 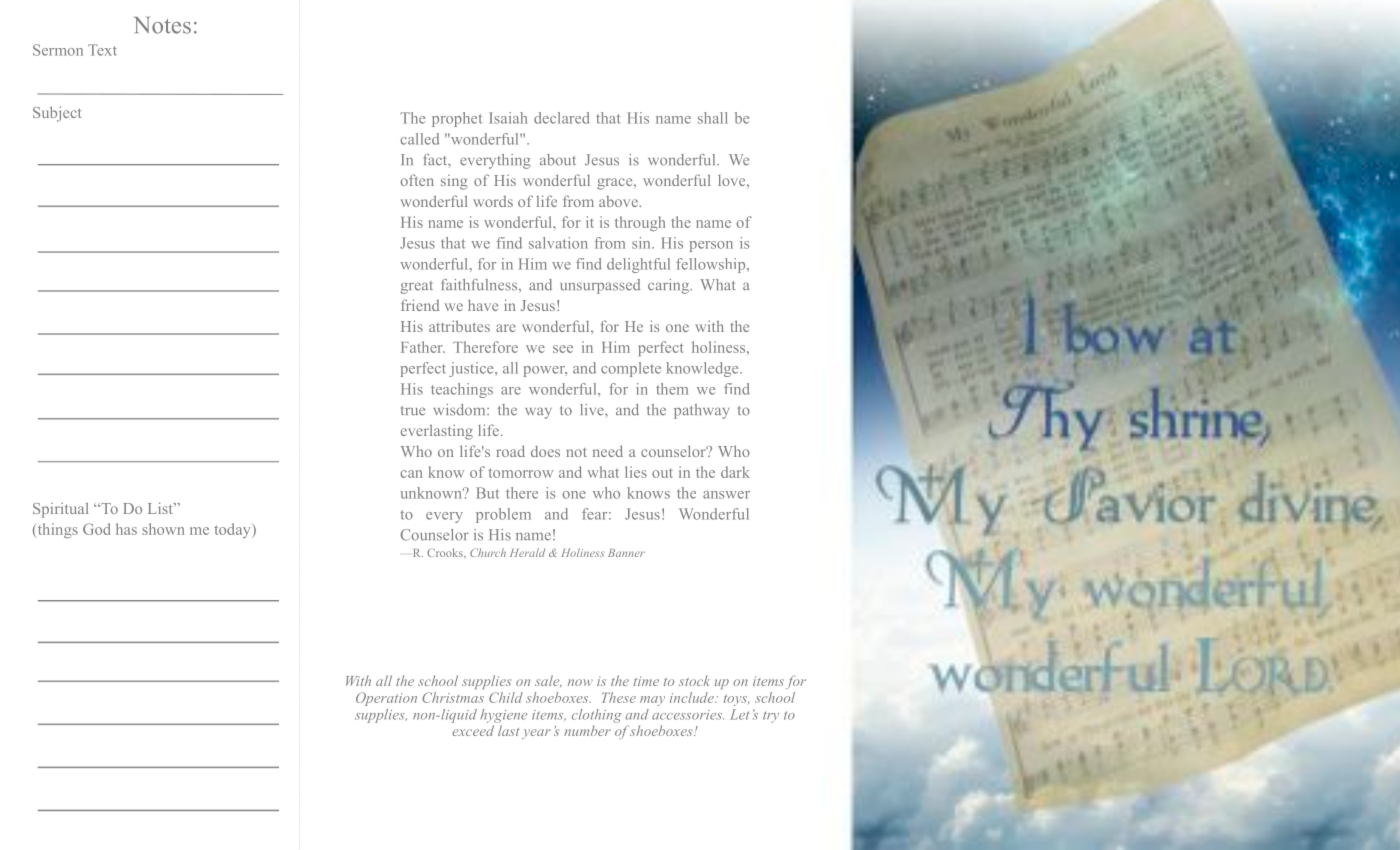 I want to click on Text, so click(x=102, y=50).
